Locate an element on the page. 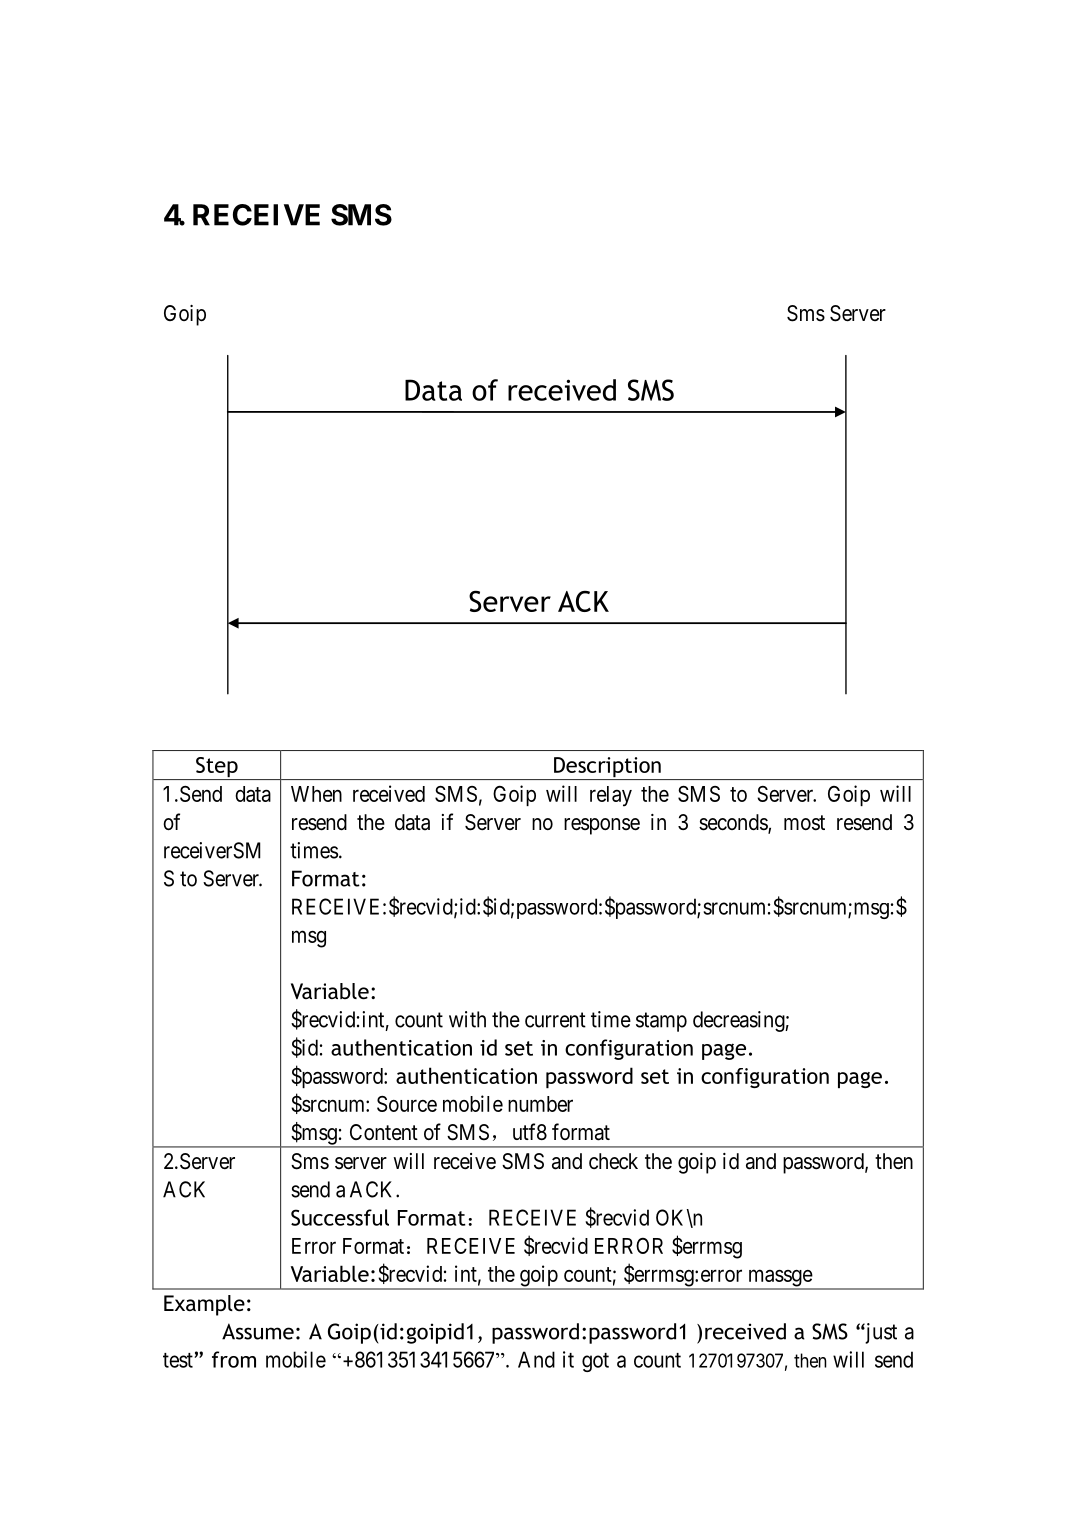 The image size is (1076, 1521). Assume is located at coordinates (258, 1331).
